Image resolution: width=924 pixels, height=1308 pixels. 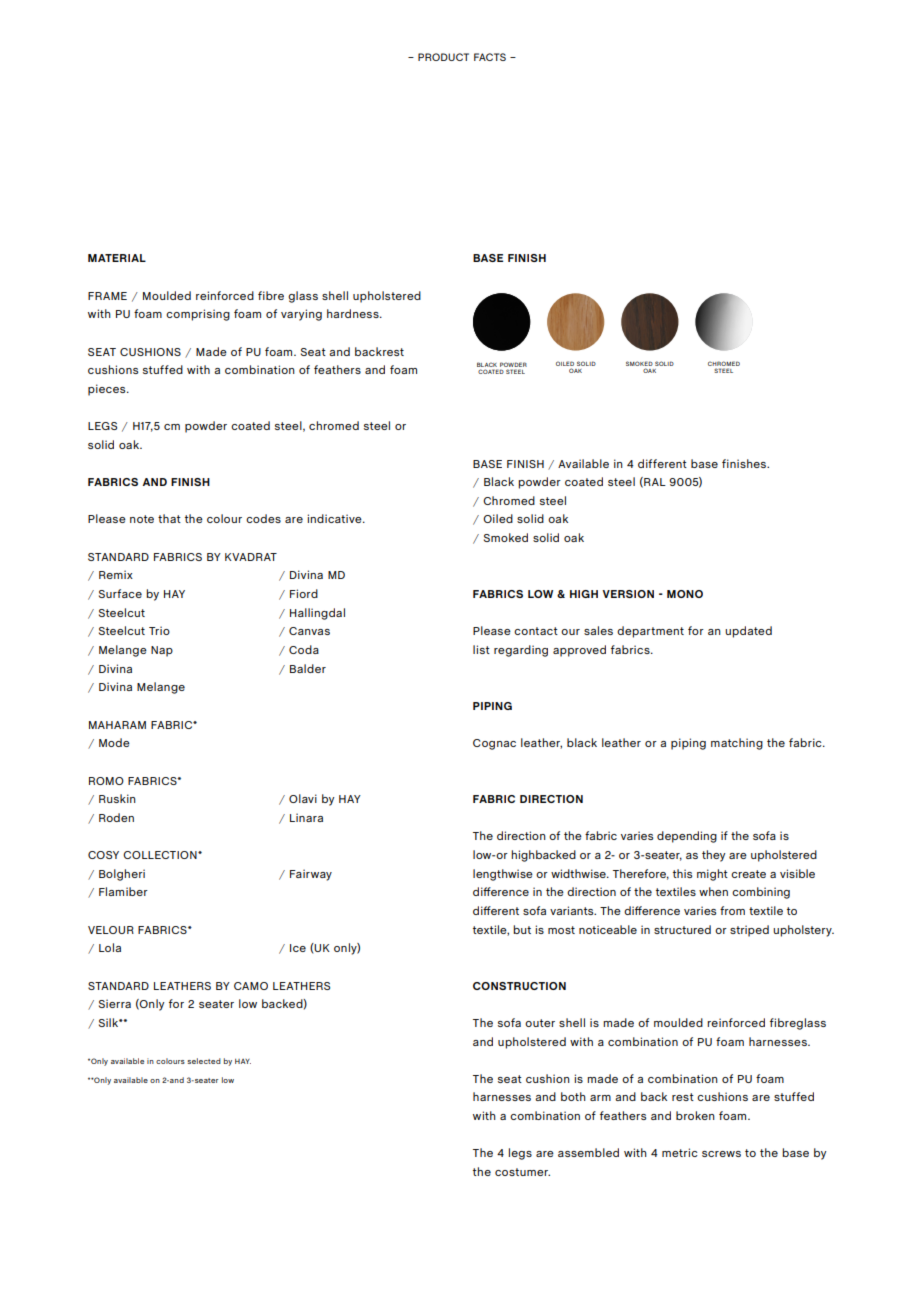 What do you see at coordinates (490, 57) in the screenshot?
I see `FACTS` at bounding box center [490, 57].
